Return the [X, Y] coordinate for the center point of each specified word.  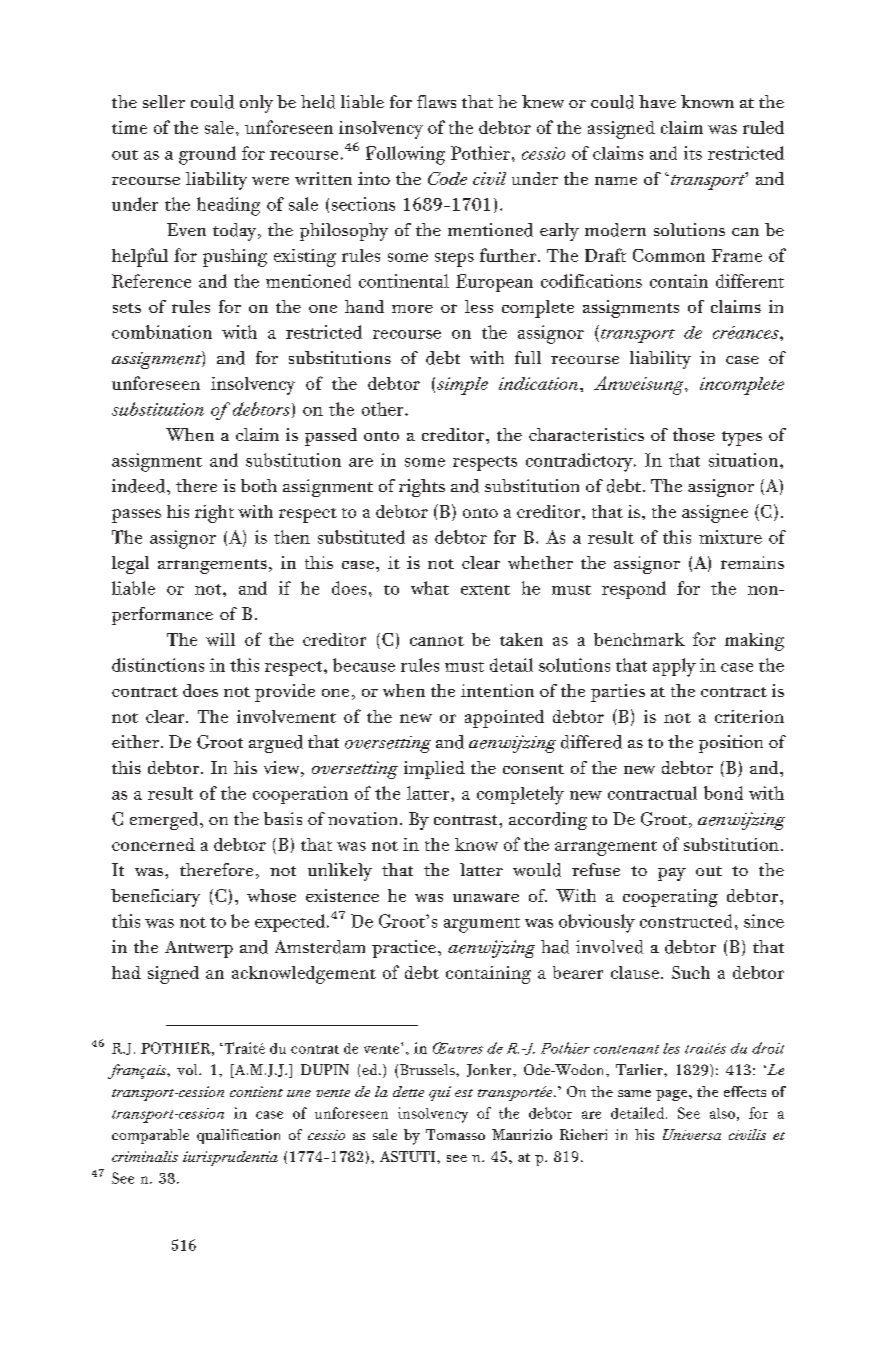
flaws [436, 101]
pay [672, 874]
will [220, 639]
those [694, 434]
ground [207, 155]
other [384, 409]
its [693, 153]
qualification [238, 1136]
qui [440, 1093]
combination [162, 332]
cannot [437, 641]
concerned [153, 844]
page [673, 1095]
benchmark [639, 639]
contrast [467, 820]
